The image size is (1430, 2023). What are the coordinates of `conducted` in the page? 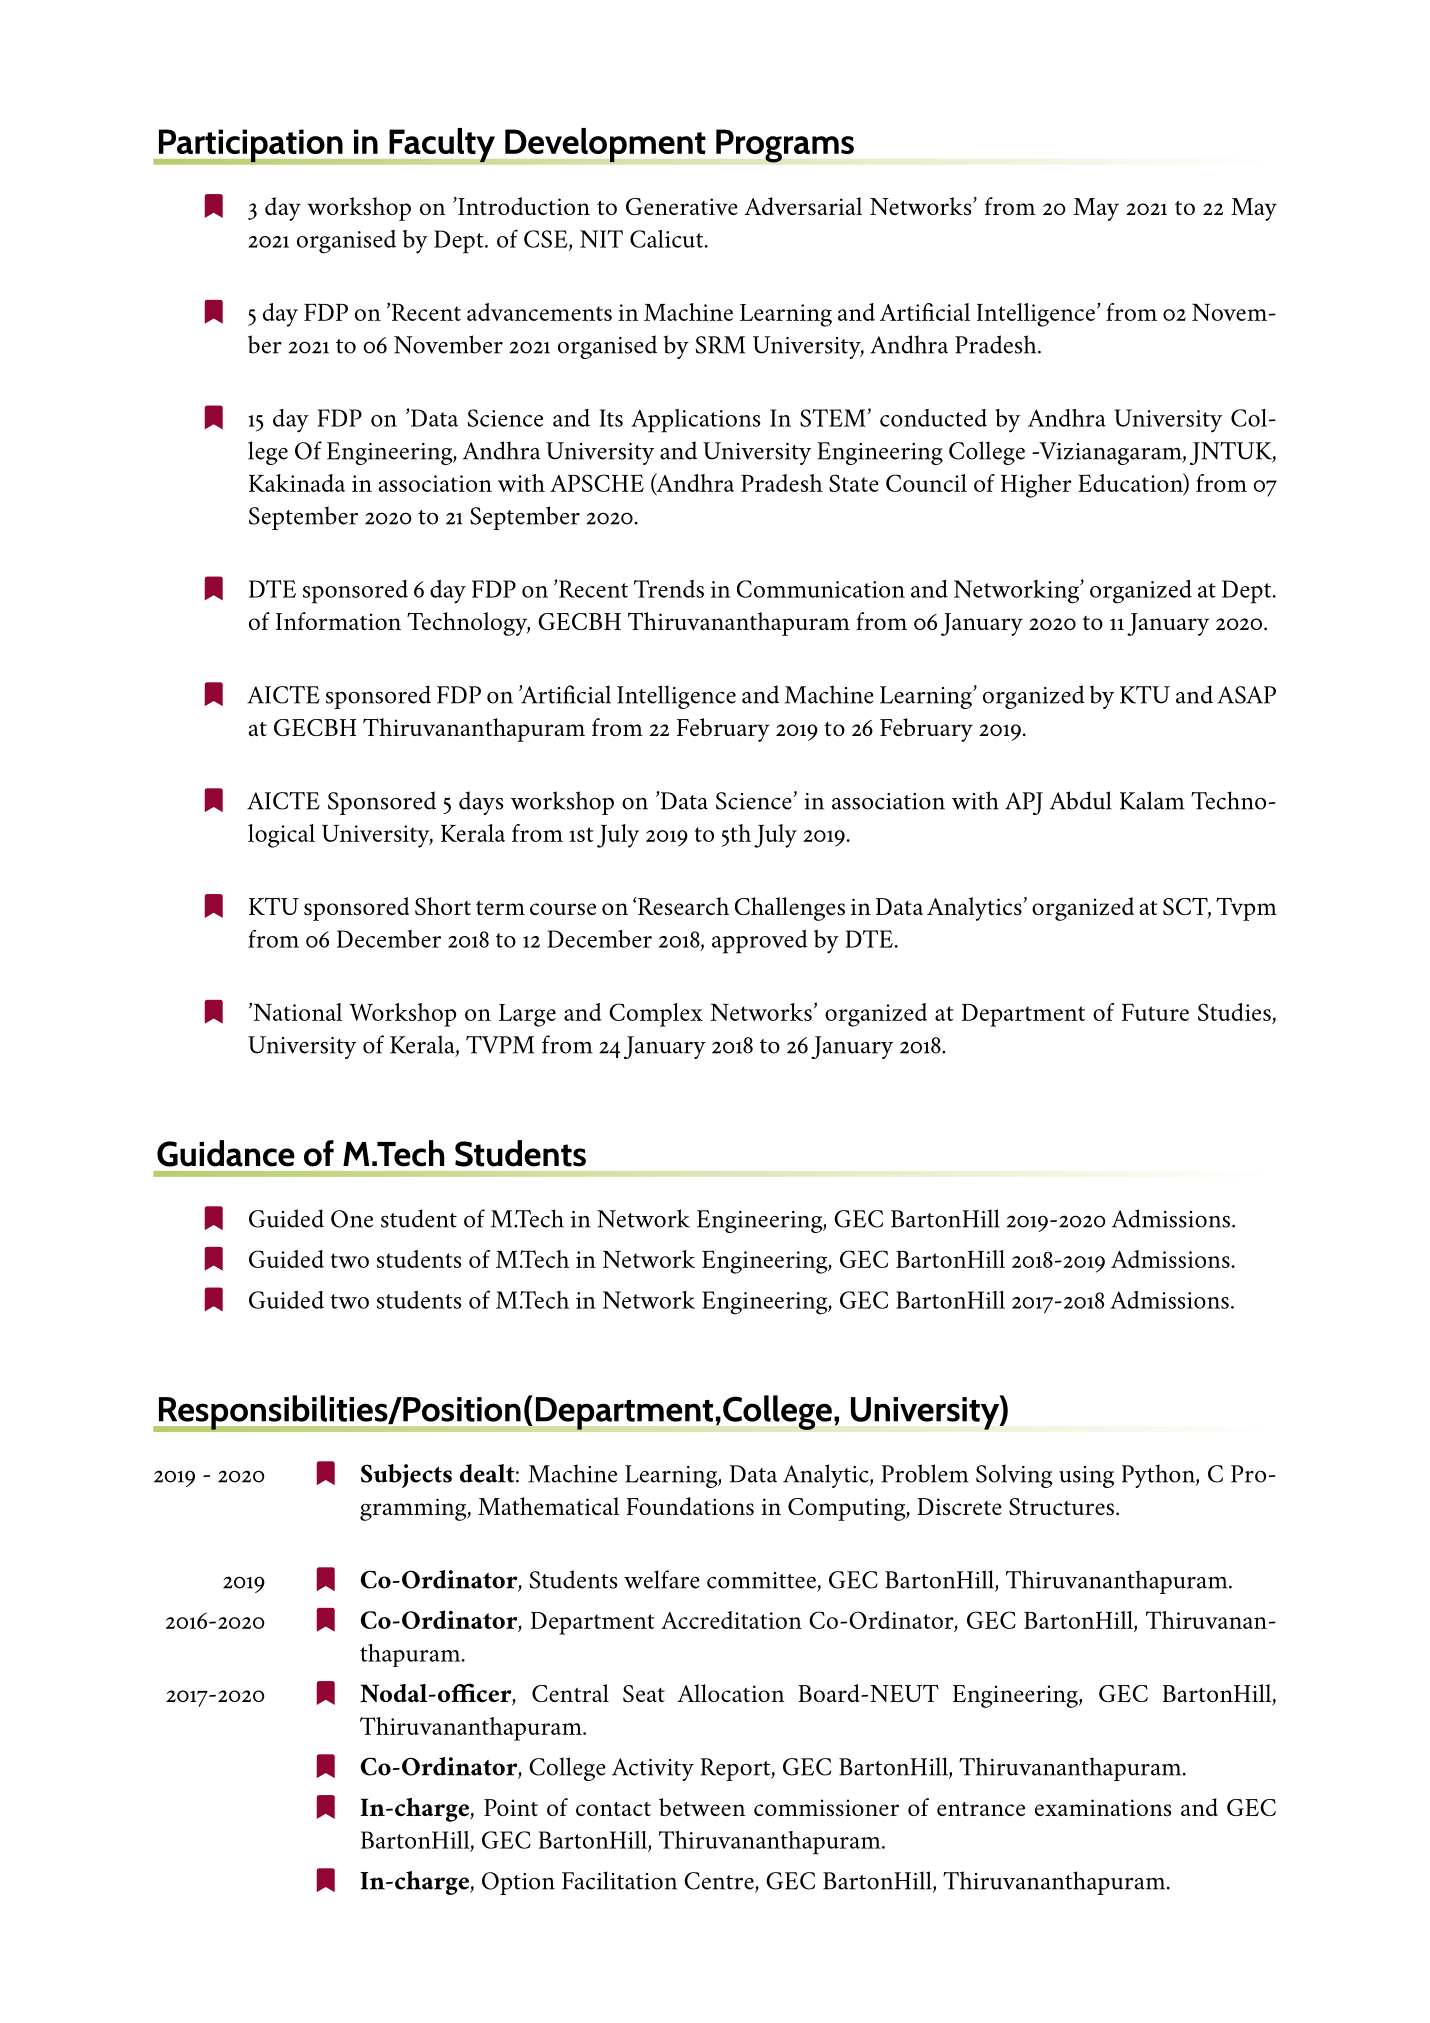 It's located at (933, 418).
